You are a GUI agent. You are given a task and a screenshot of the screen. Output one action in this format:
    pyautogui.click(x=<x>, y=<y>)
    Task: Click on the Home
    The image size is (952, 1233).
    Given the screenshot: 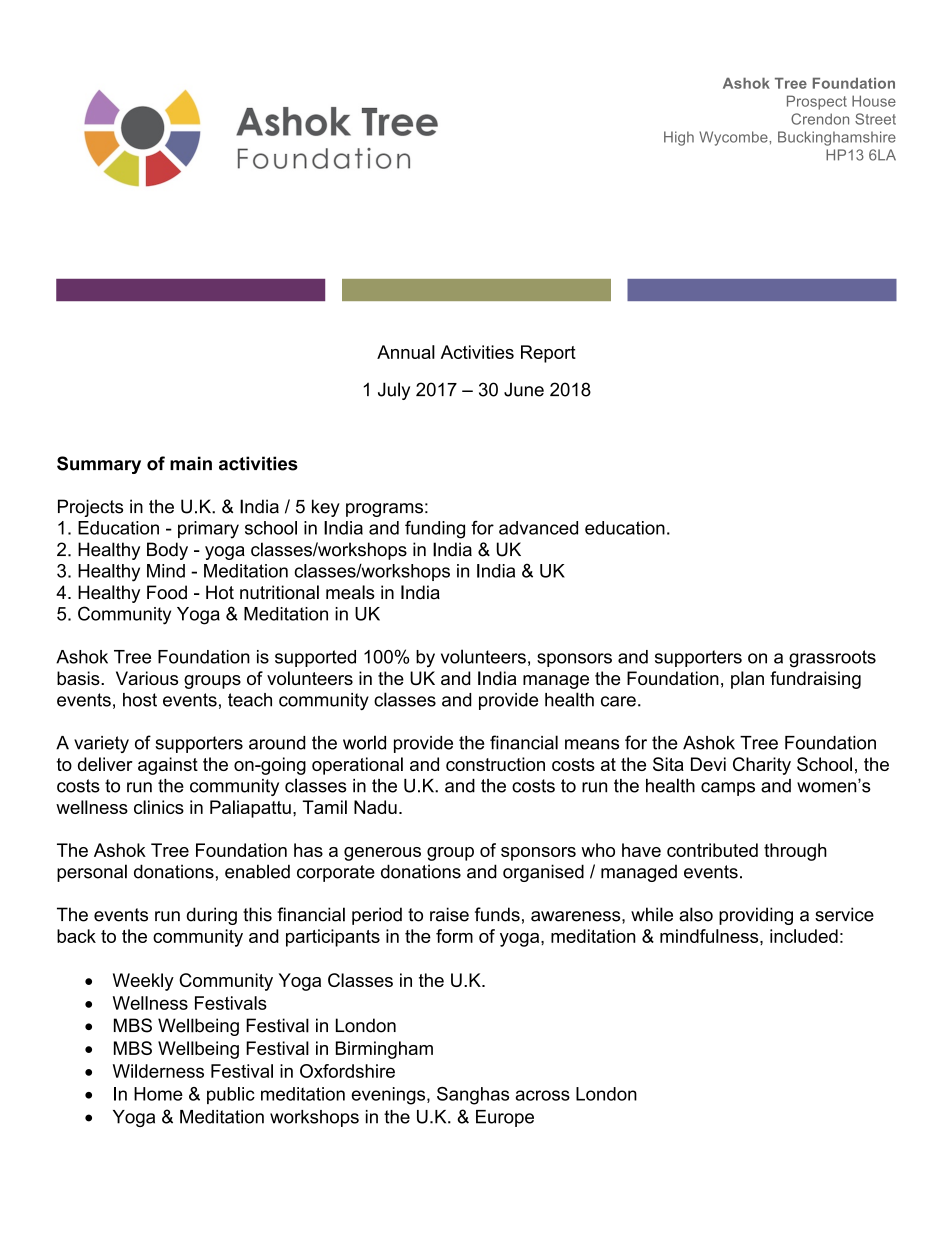 What is the action you would take?
    pyautogui.click(x=158, y=1094)
